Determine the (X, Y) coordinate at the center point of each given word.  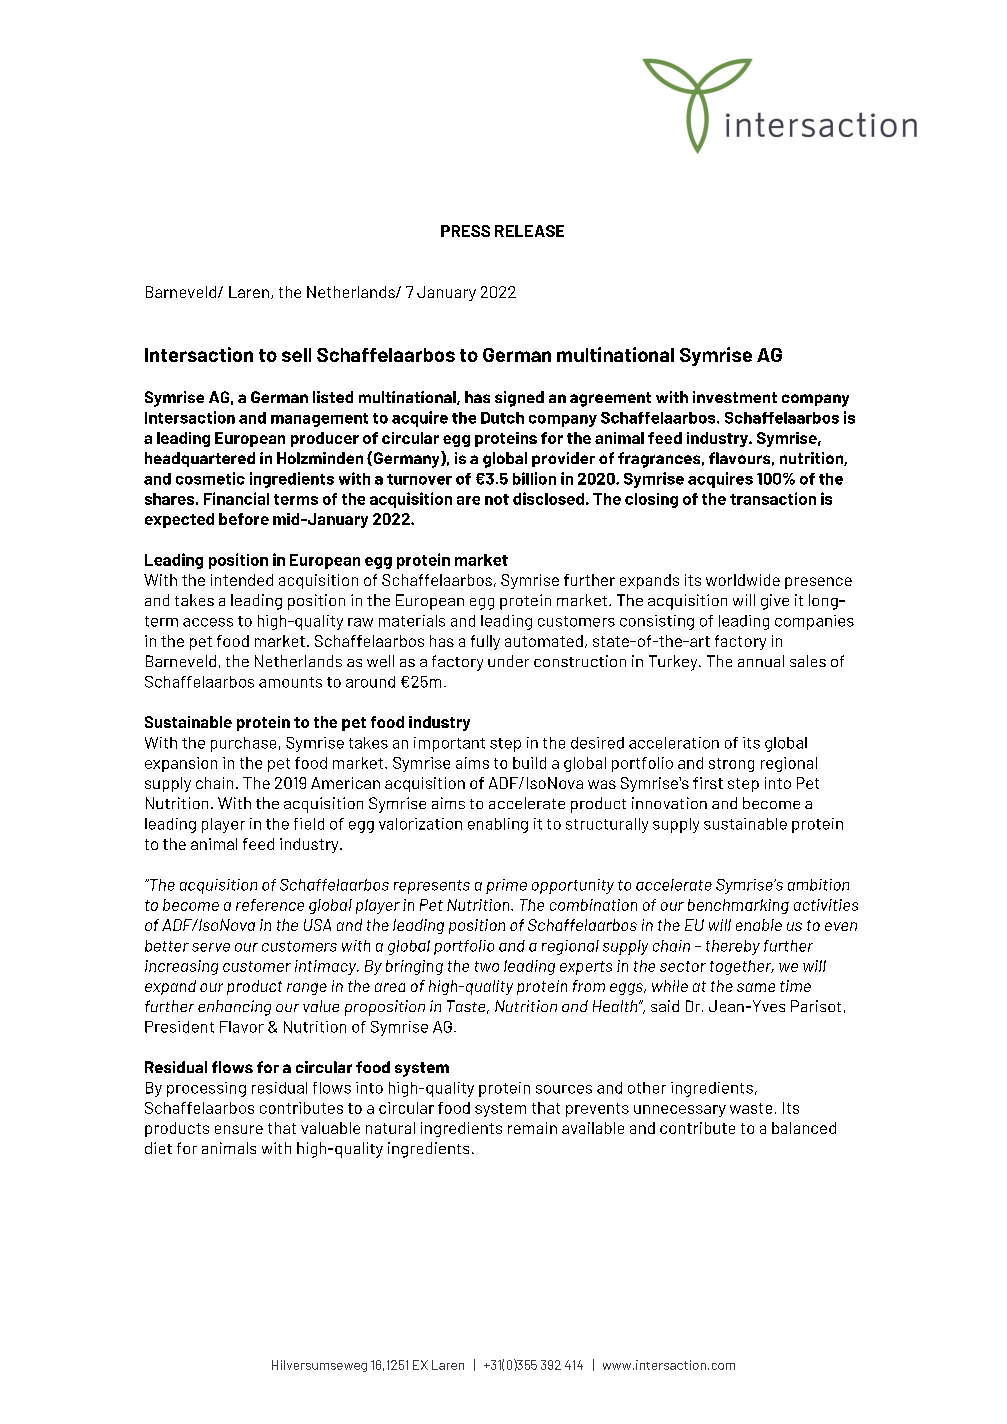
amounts (290, 682)
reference (270, 905)
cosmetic (210, 478)
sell (296, 355)
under (508, 661)
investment (735, 397)
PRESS (465, 231)
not (497, 499)
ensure (239, 1129)
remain (532, 1128)
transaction (773, 498)
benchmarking (738, 906)
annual (761, 661)
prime (506, 886)
